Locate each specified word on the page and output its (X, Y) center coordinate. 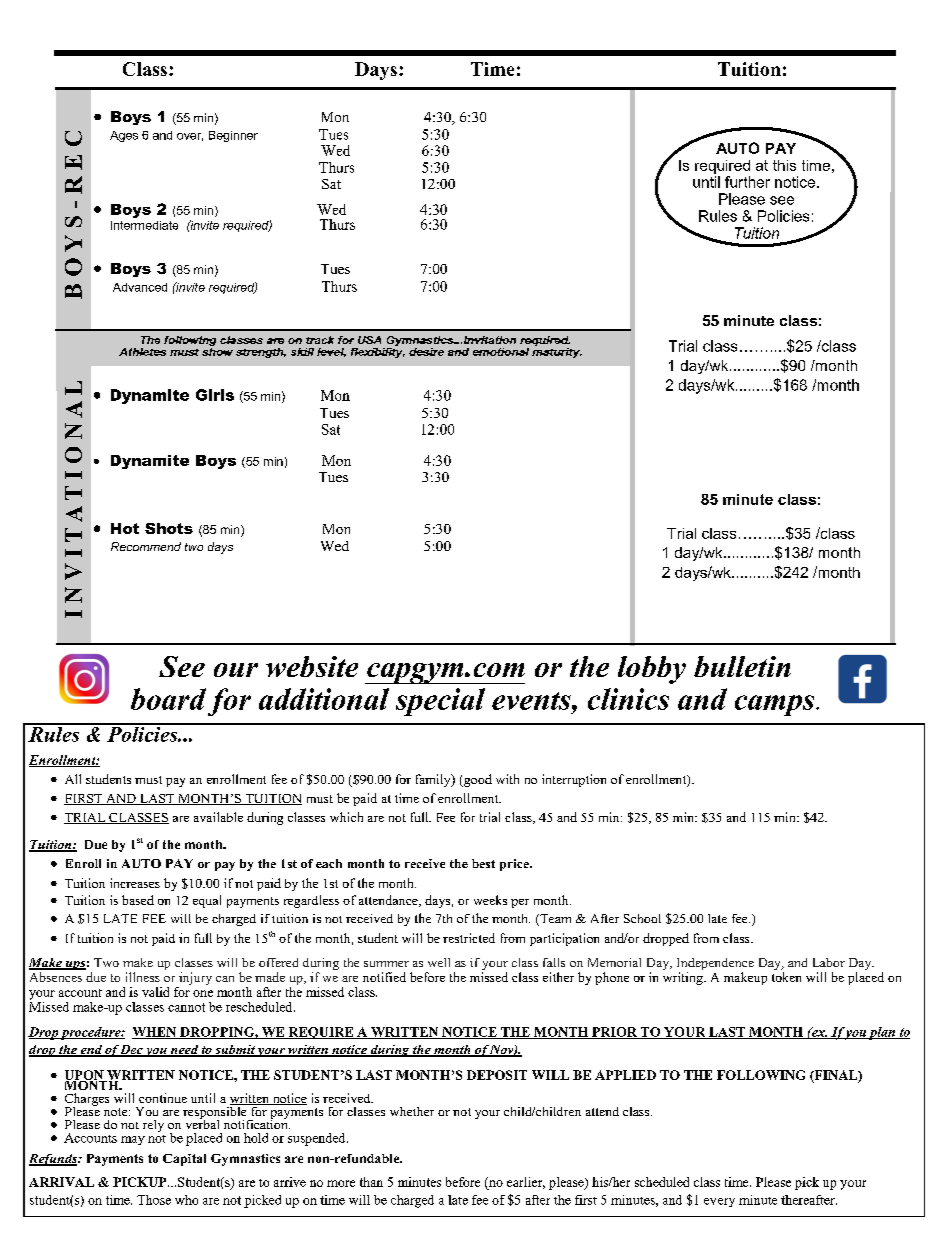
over (190, 137)
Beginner (233, 136)
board (168, 699)
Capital (184, 1160)
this (784, 165)
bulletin (742, 666)
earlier (526, 1183)
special (440, 702)
